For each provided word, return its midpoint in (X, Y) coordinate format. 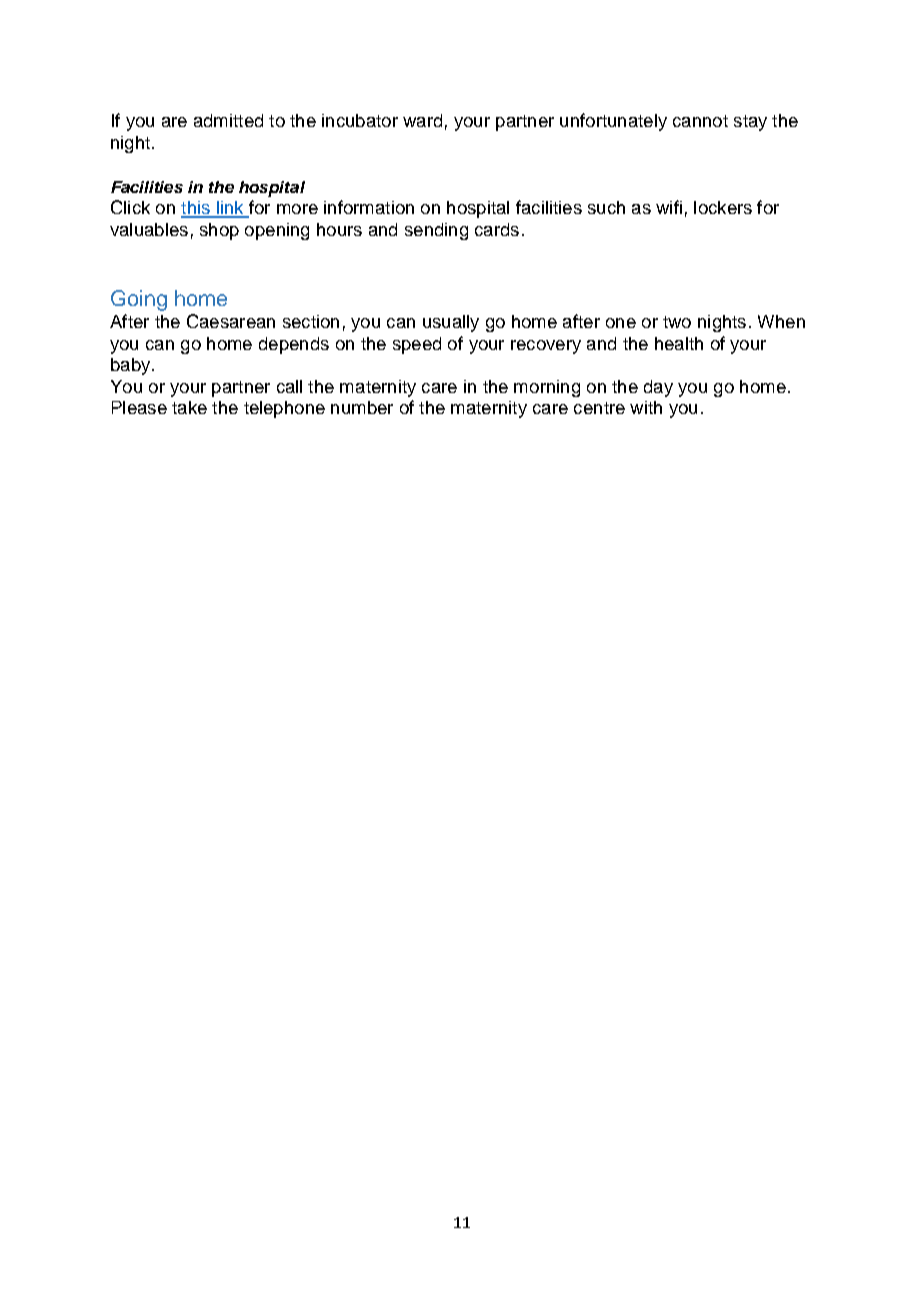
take (189, 407)
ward (422, 120)
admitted (228, 120)
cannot (700, 121)
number (362, 407)
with (646, 407)
